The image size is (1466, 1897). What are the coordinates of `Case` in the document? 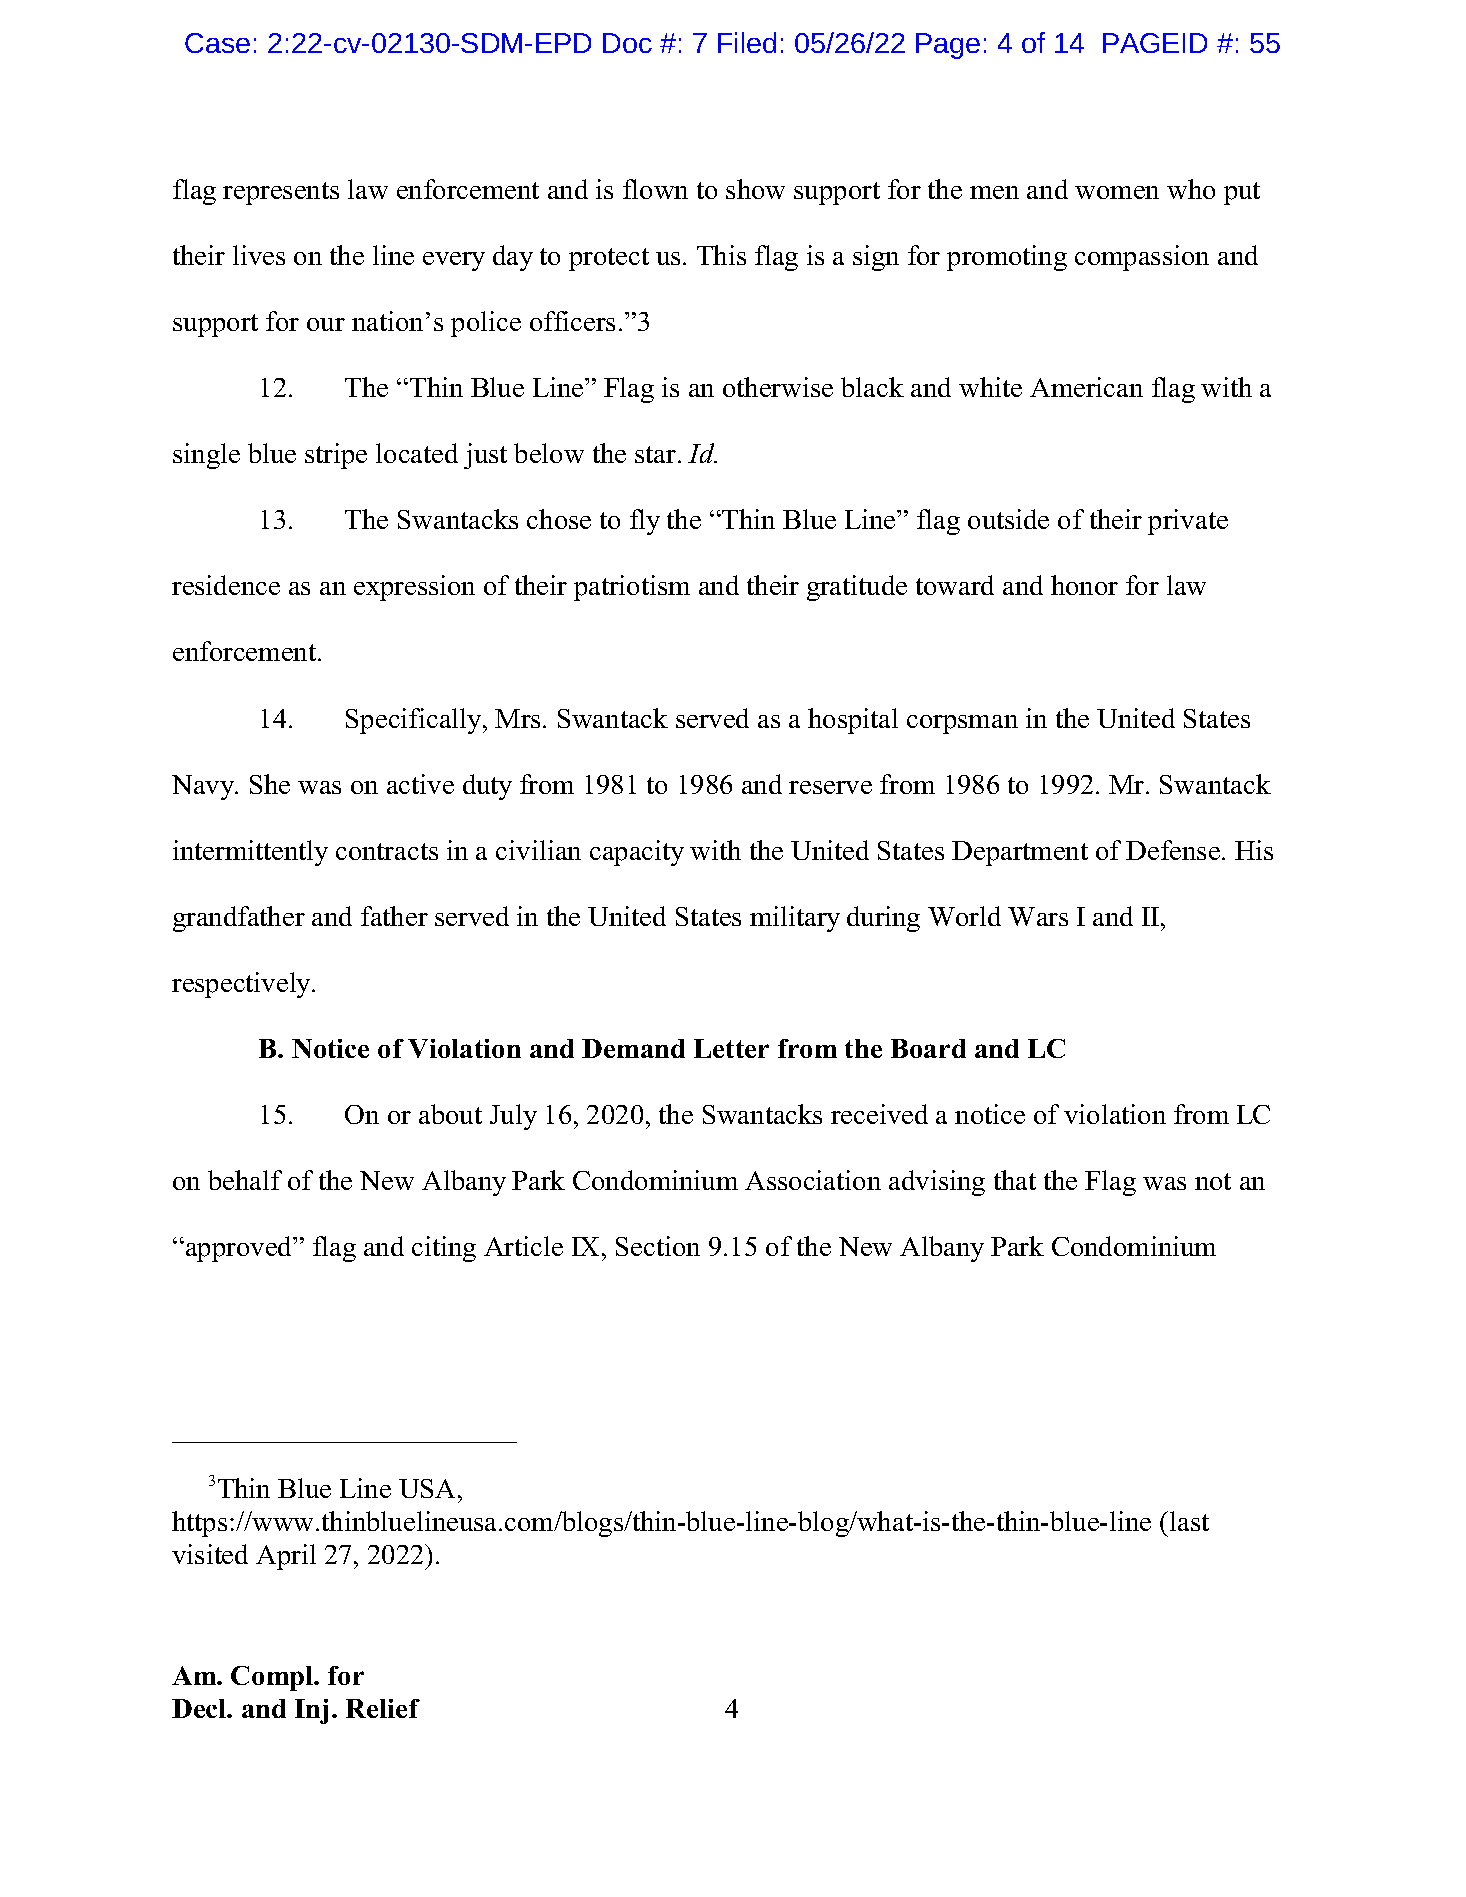 It's located at (217, 43).
